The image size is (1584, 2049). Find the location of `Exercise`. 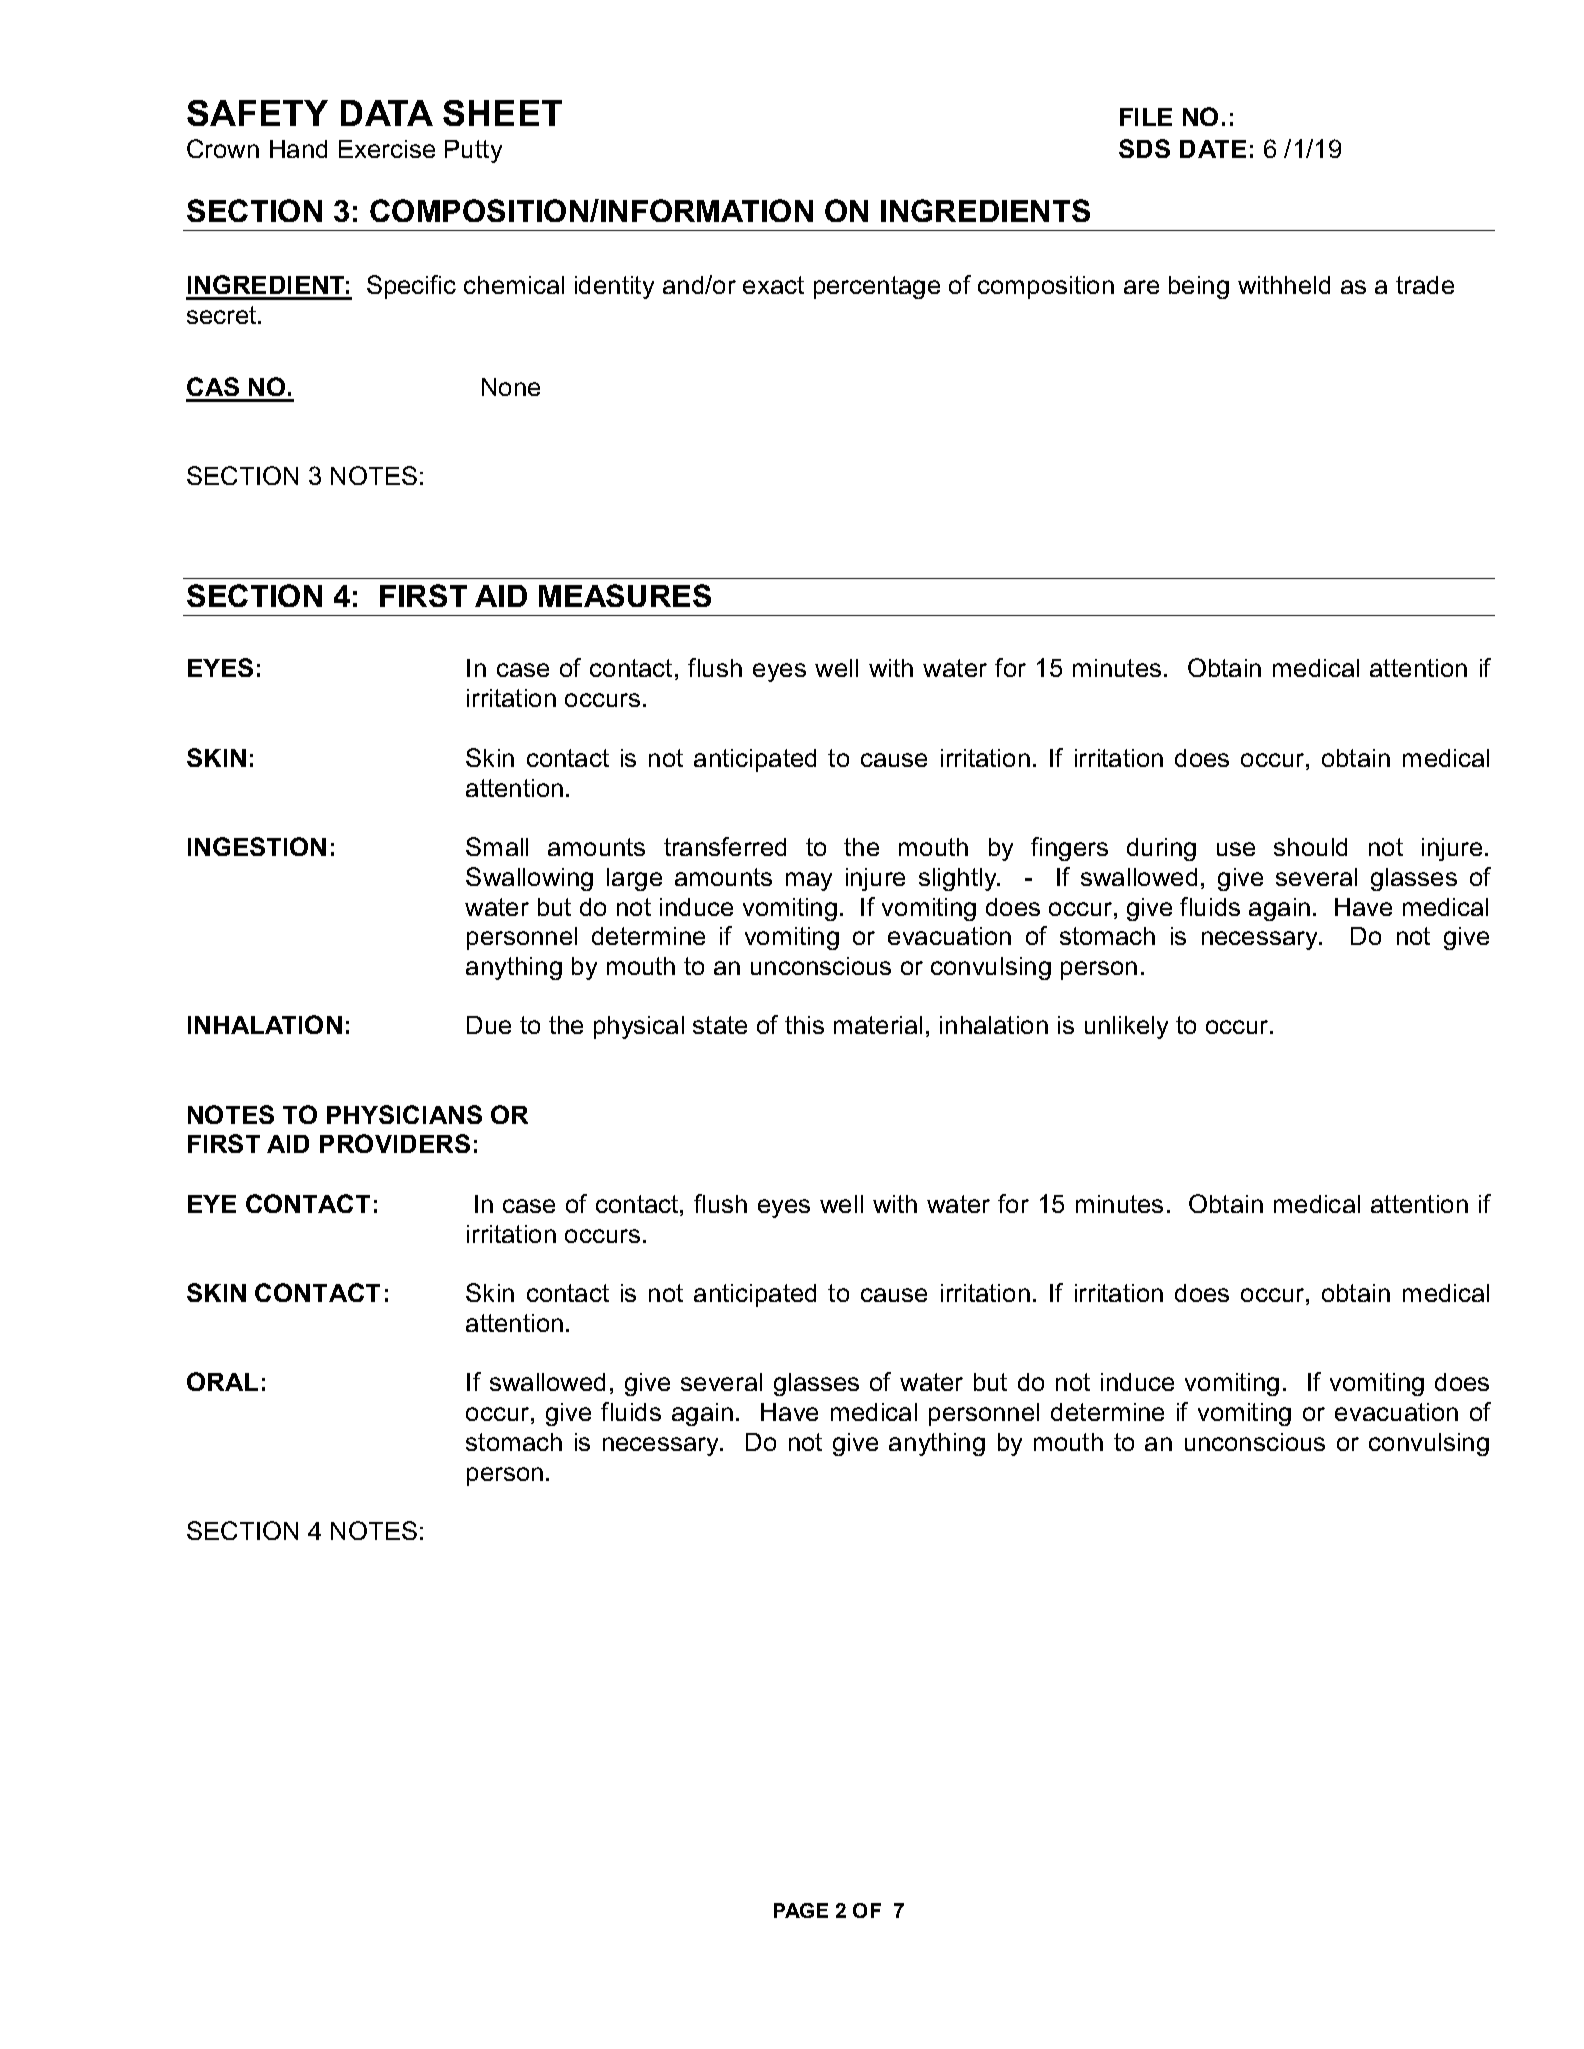

Exercise is located at coordinates (387, 149).
